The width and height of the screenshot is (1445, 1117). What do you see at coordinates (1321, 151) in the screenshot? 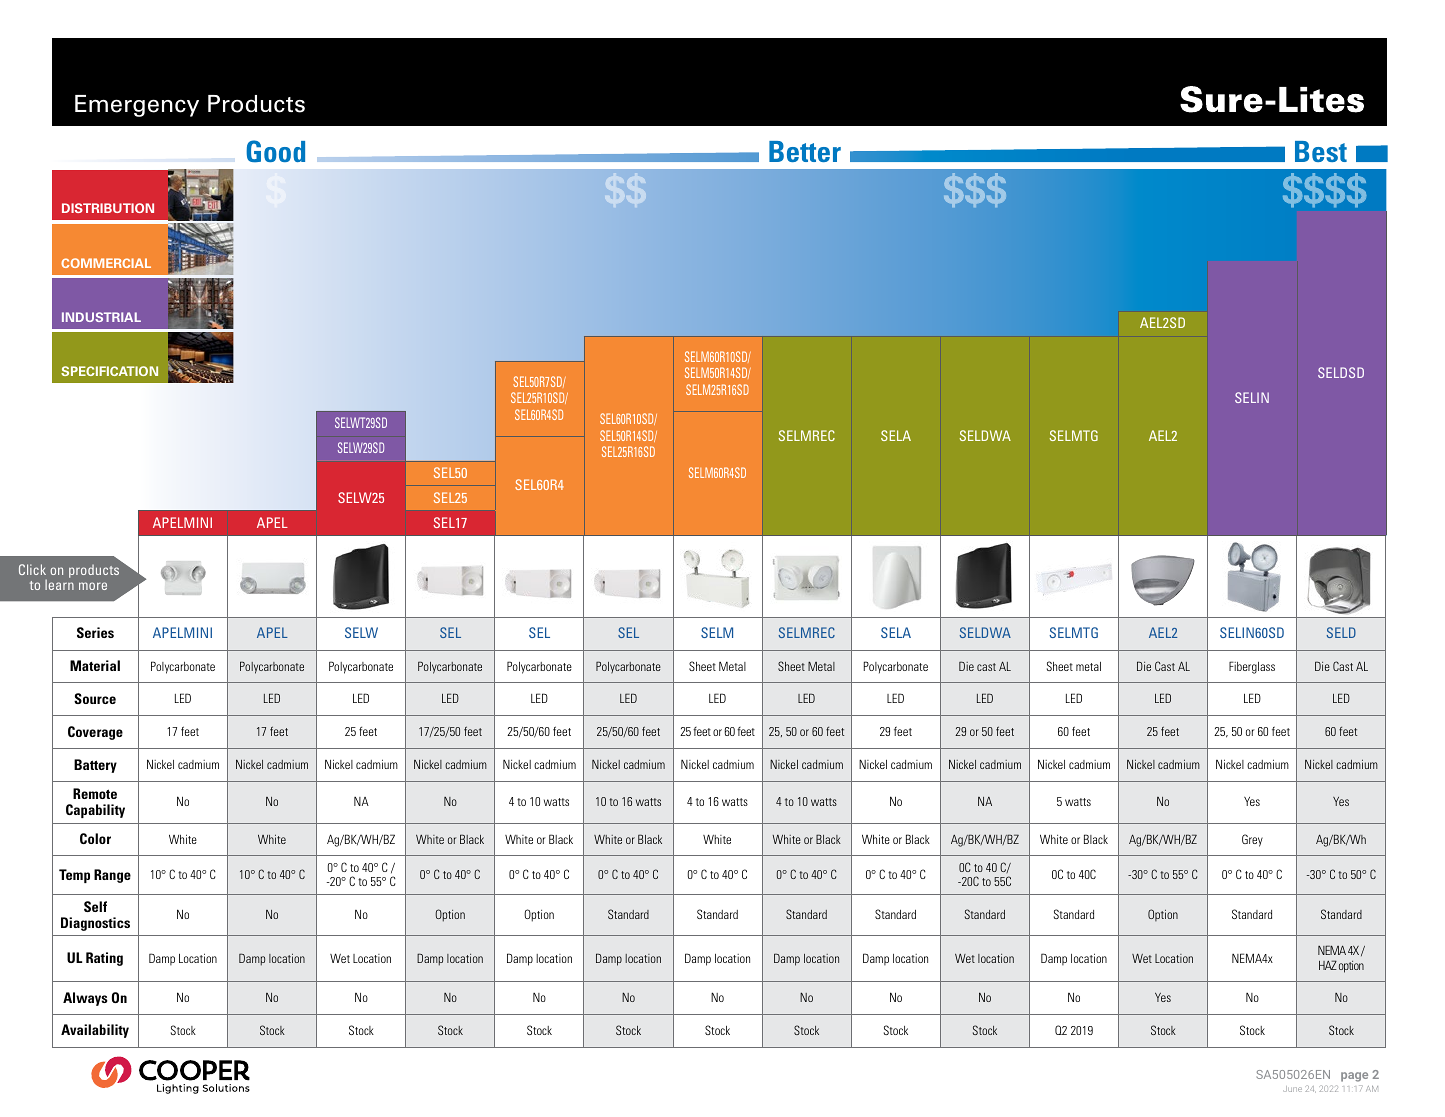
I see `Best` at bounding box center [1321, 151].
